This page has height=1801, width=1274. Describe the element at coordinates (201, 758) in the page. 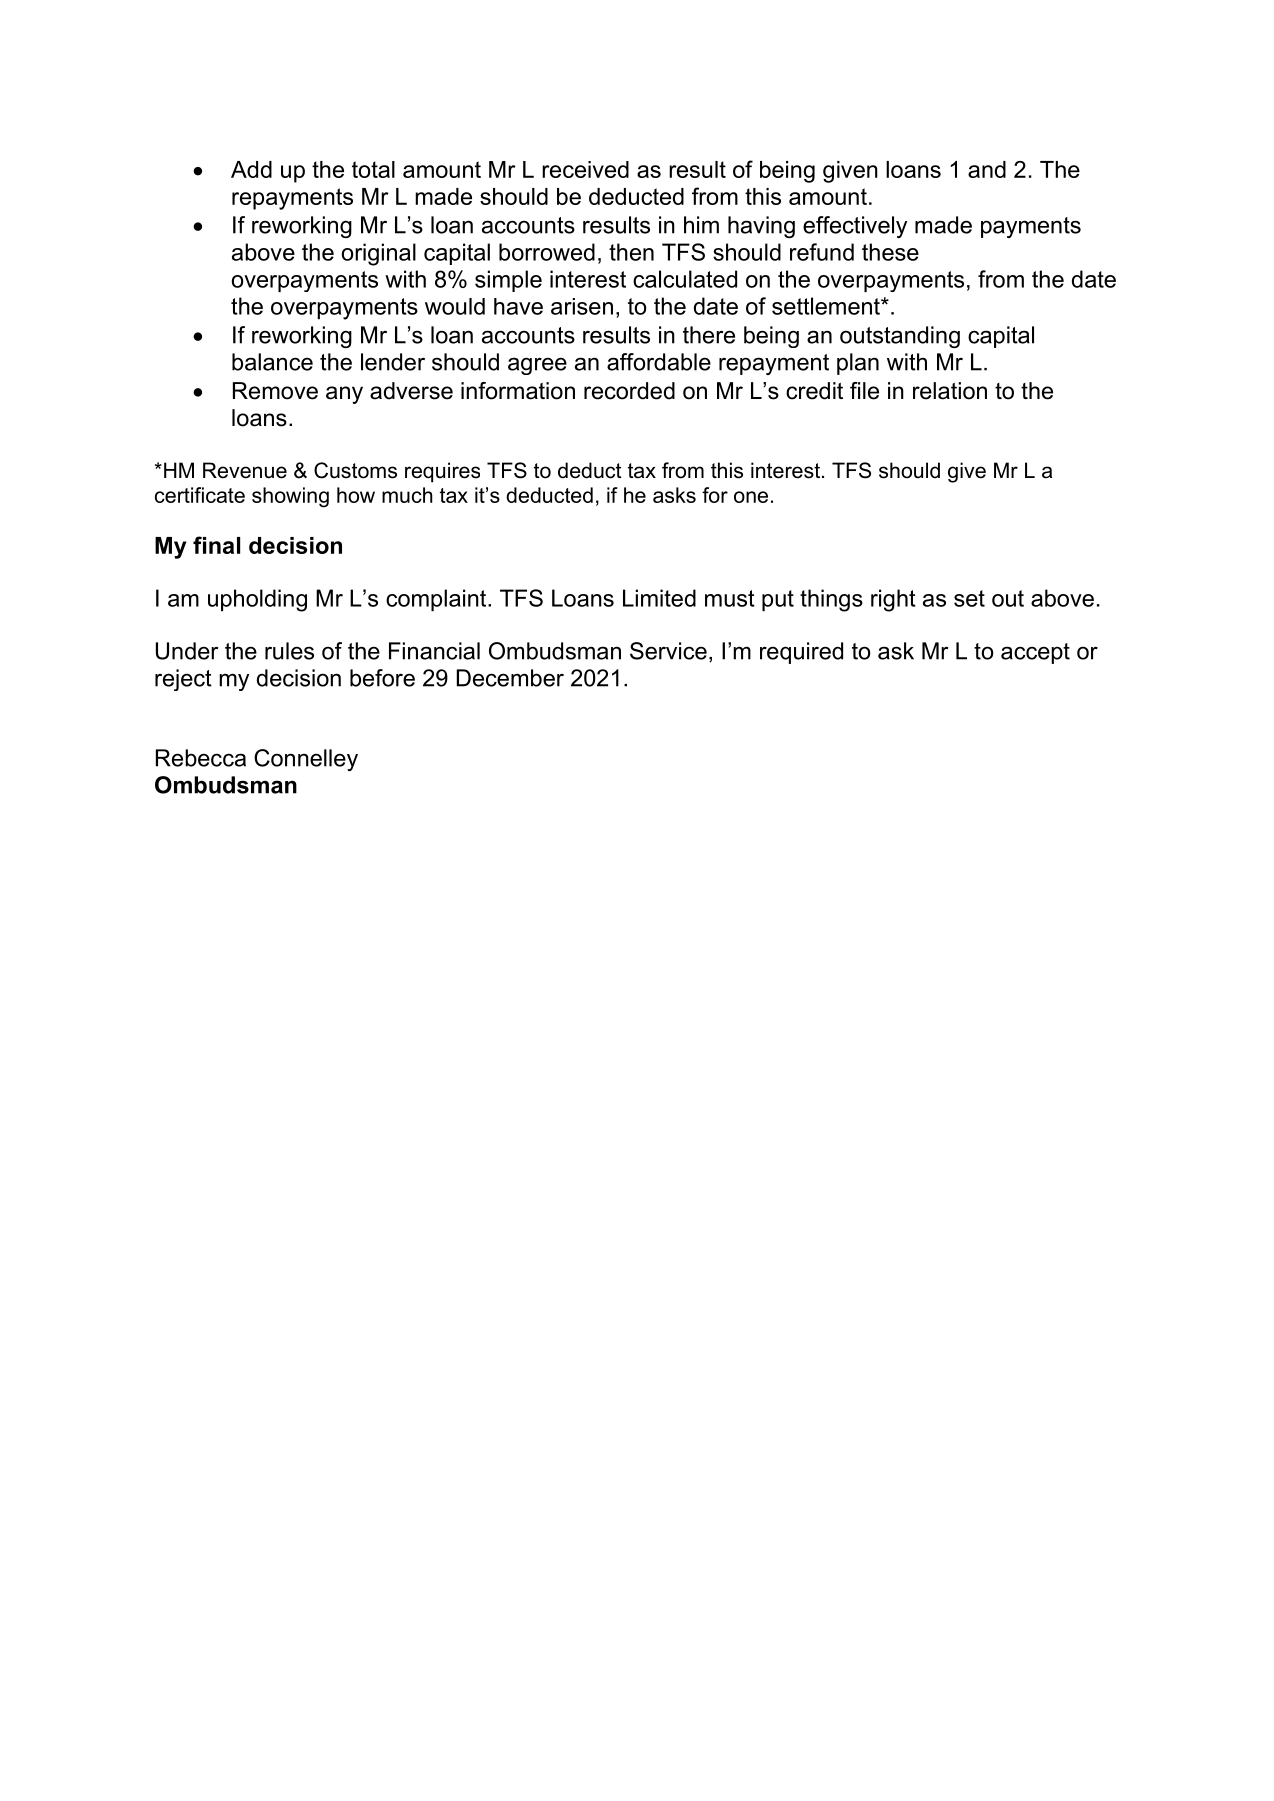

I see `Rebecca` at that location.
